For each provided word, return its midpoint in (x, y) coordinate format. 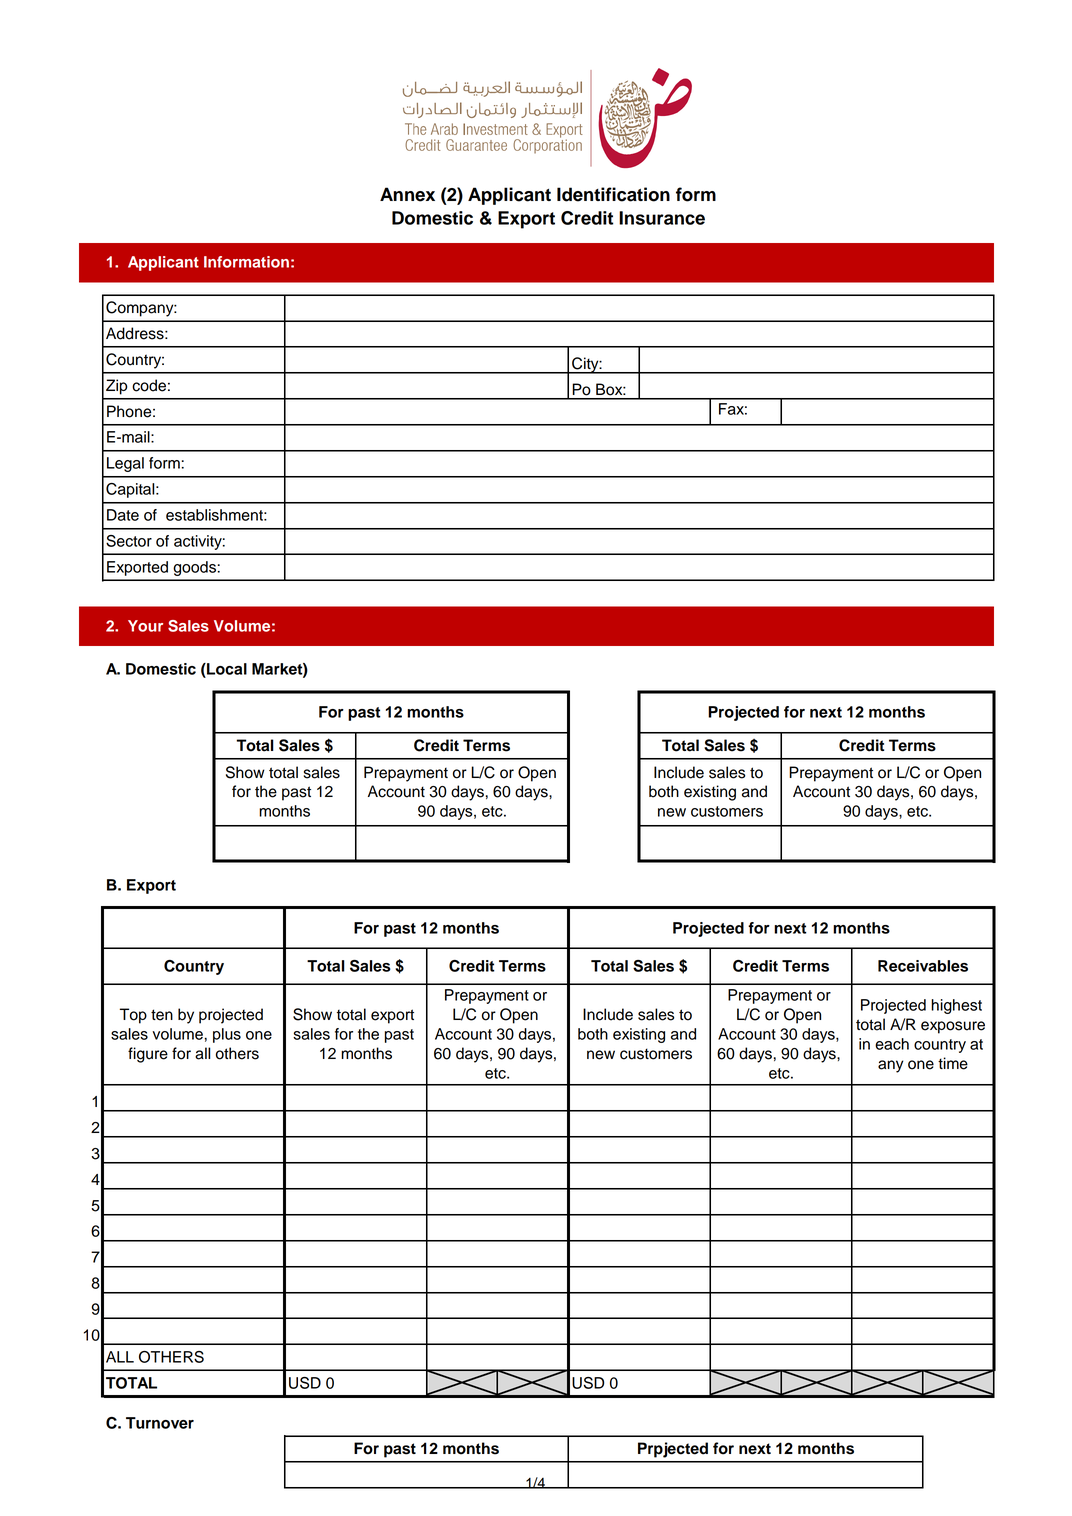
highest (956, 1006)
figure (148, 1055)
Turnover (160, 1423)
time (953, 1063)
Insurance (662, 218)
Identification (613, 194)
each (892, 1044)
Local (226, 669)
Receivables (923, 966)
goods (194, 568)
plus (227, 1035)
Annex (407, 194)
